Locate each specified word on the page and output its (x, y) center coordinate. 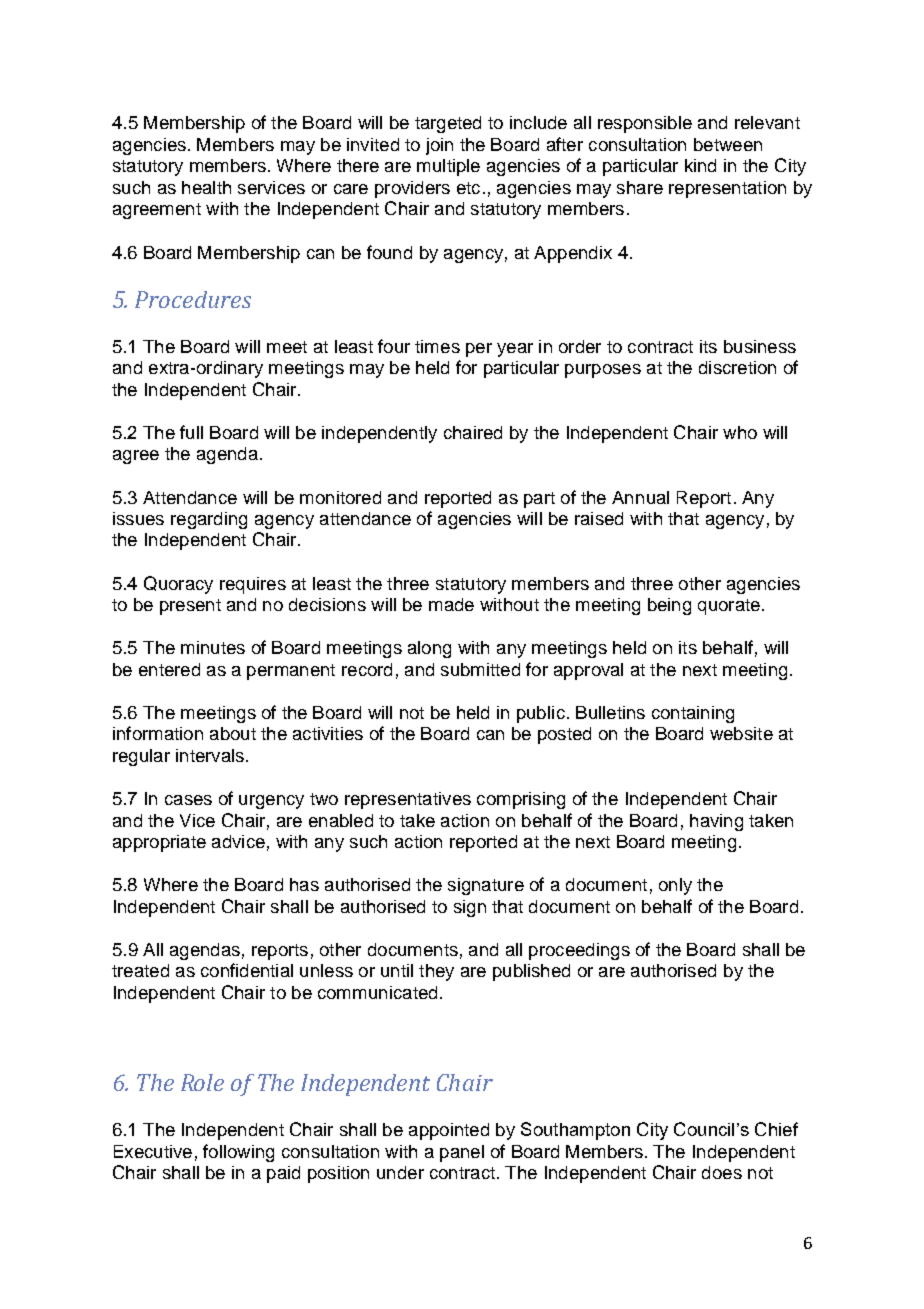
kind (700, 165)
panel (462, 1153)
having (716, 822)
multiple (448, 167)
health (206, 187)
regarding (209, 520)
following (238, 1153)
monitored (340, 497)
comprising (521, 800)
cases (188, 800)
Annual (640, 497)
